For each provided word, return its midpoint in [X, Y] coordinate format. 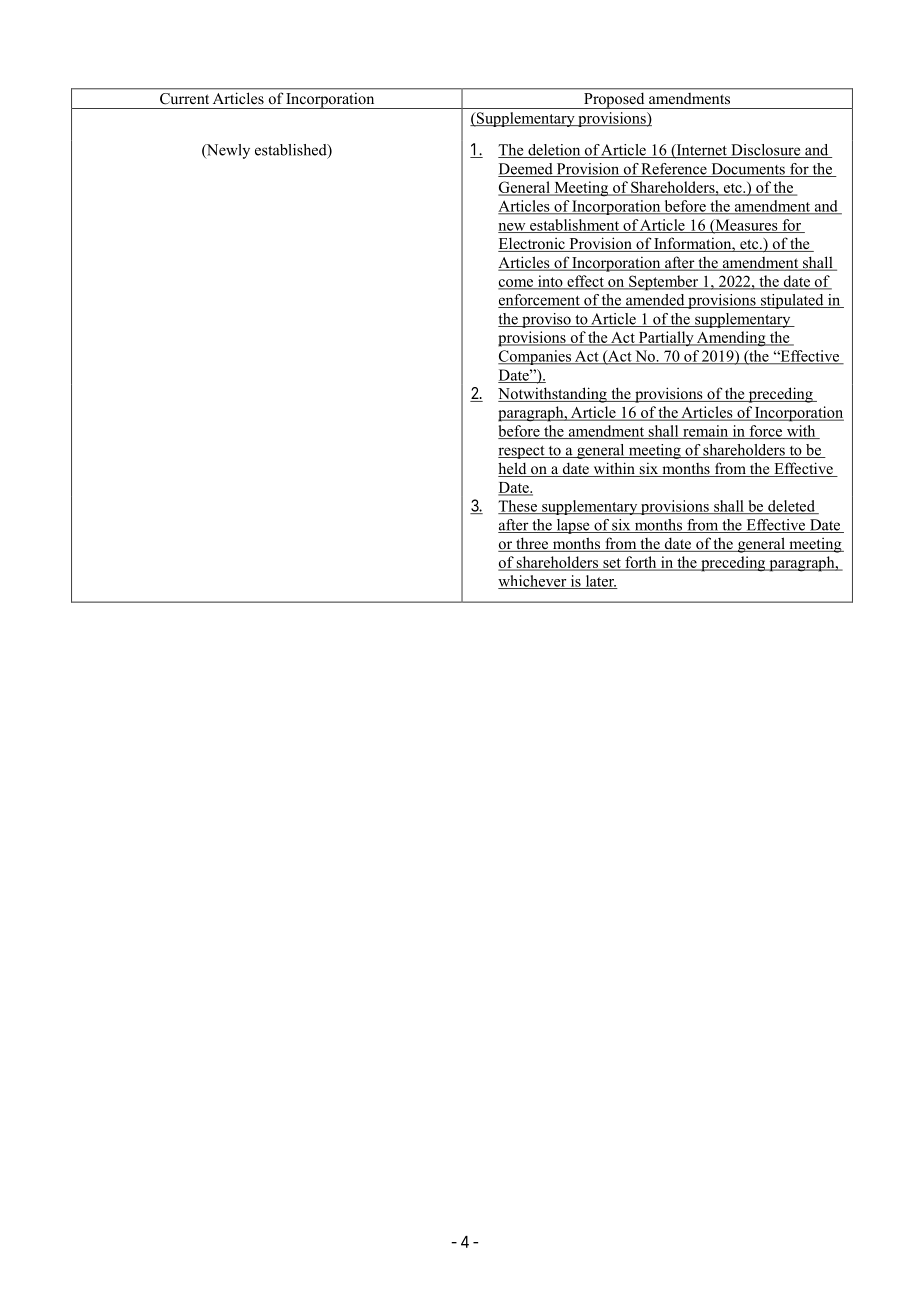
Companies [536, 357]
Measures [746, 226]
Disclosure [766, 151]
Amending [731, 339]
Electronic [532, 244]
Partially [666, 338]
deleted [791, 507]
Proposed [614, 101]
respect [522, 452]
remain [706, 432]
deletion [554, 151]
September [664, 283]
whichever [533, 582]
